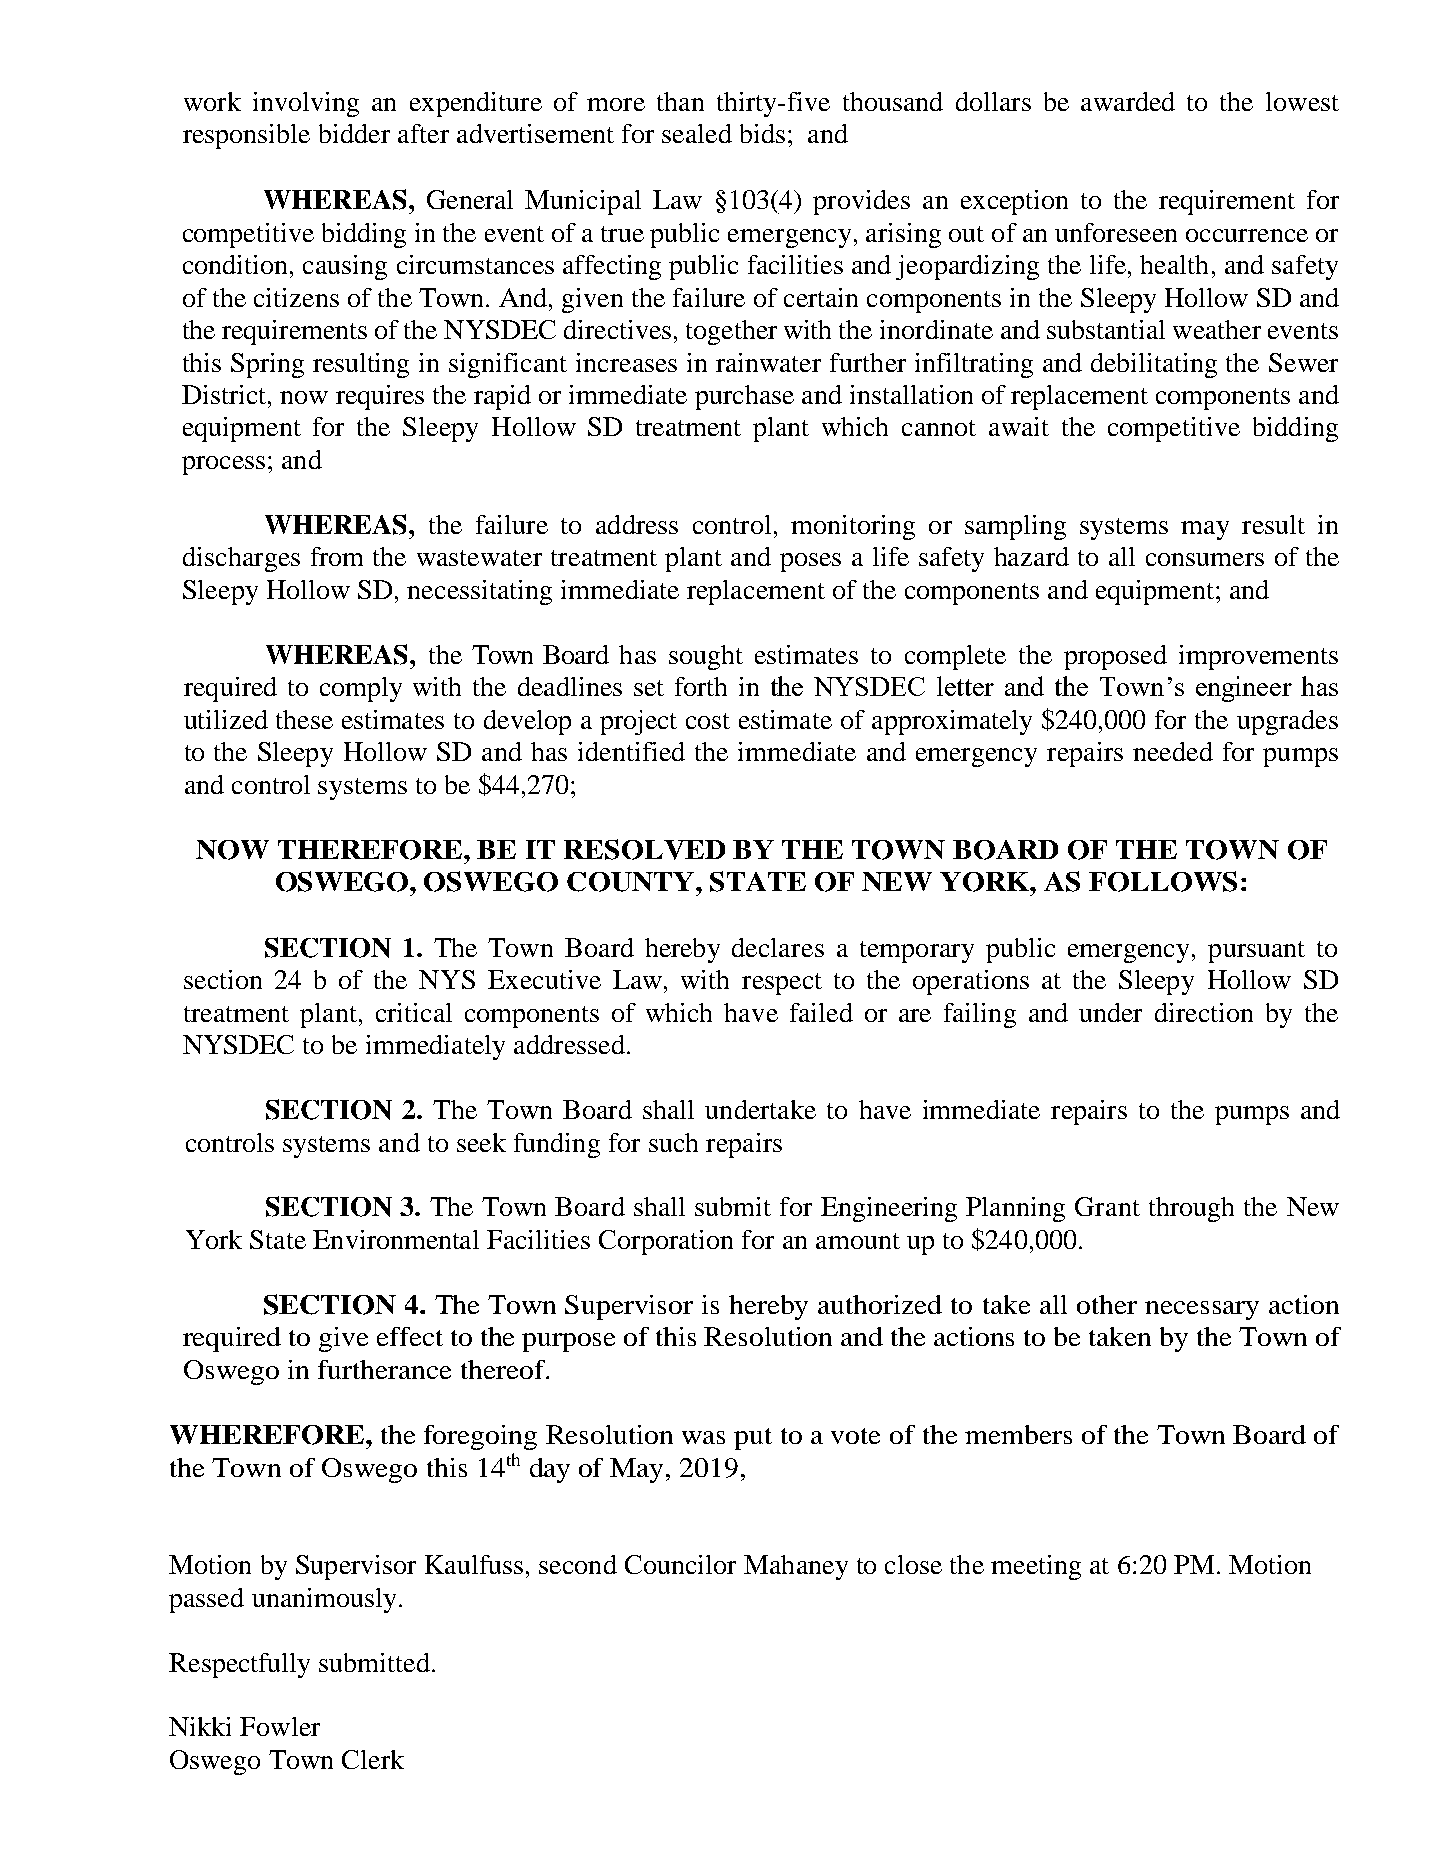 Image resolution: width=1439 pixels, height=1862 pixels. I want to click on such, so click(673, 1142).
